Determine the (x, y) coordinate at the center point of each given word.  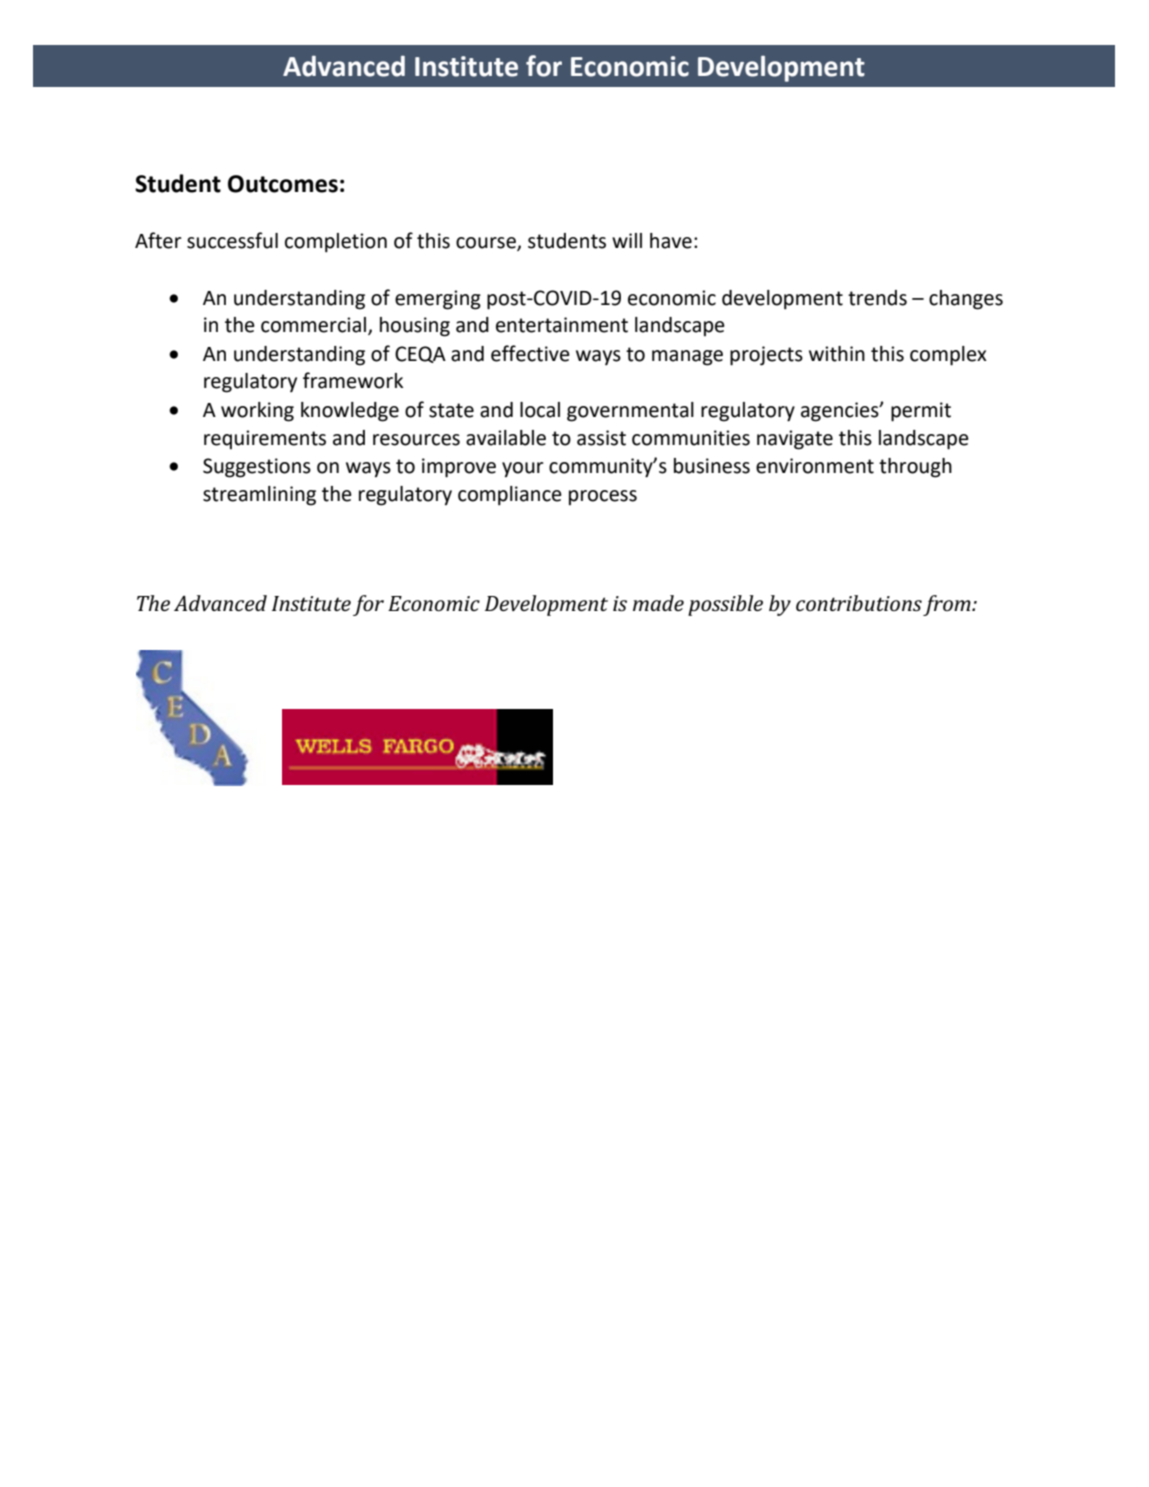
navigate (795, 440)
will (627, 240)
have (671, 241)
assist (601, 438)
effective (530, 353)
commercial (313, 325)
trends (877, 298)
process (603, 497)
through (915, 468)
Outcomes (283, 184)
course (487, 244)
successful (232, 240)
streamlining (259, 496)
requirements (265, 439)
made (658, 603)
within (837, 354)
